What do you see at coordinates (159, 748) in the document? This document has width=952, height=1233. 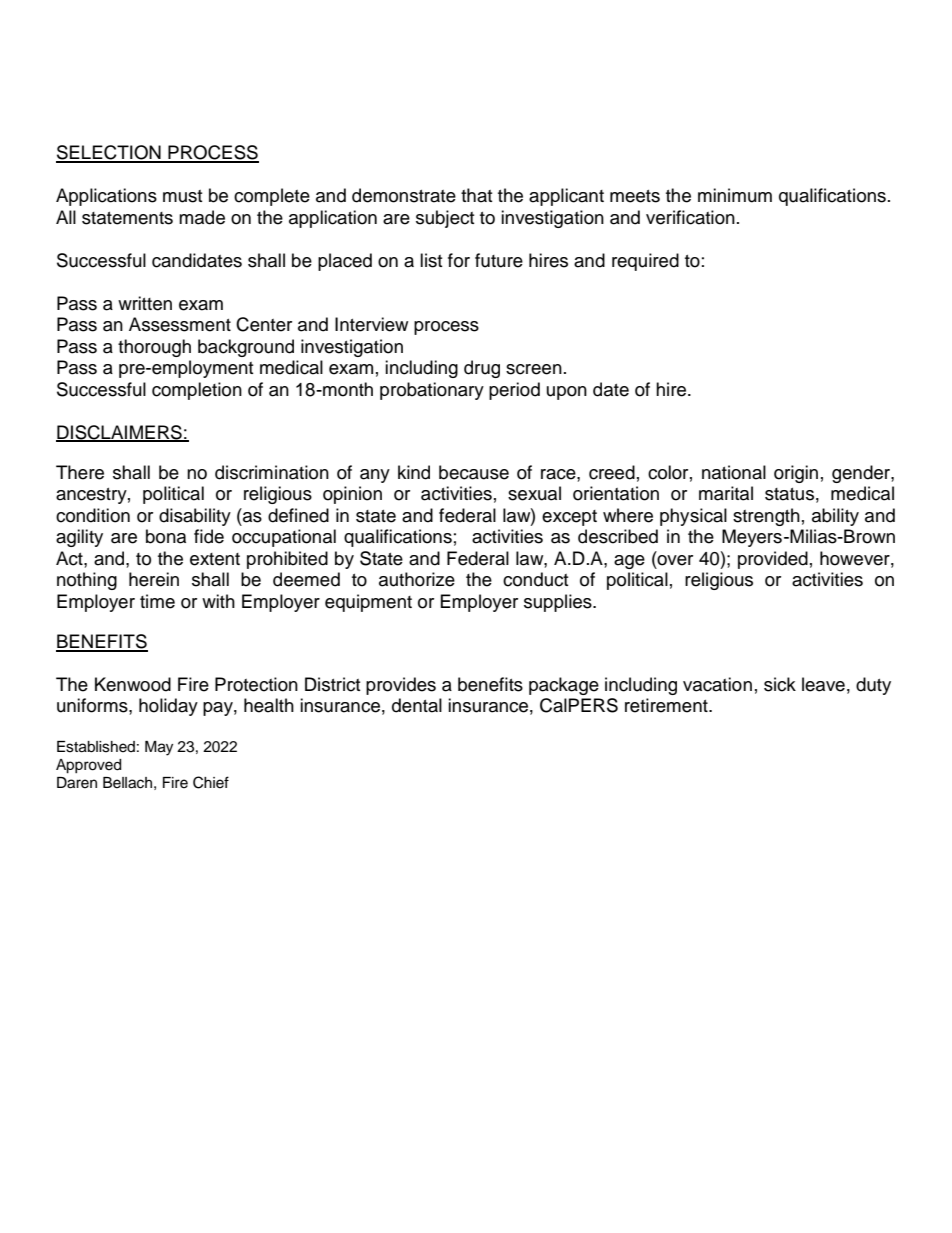 I see `May` at bounding box center [159, 748].
